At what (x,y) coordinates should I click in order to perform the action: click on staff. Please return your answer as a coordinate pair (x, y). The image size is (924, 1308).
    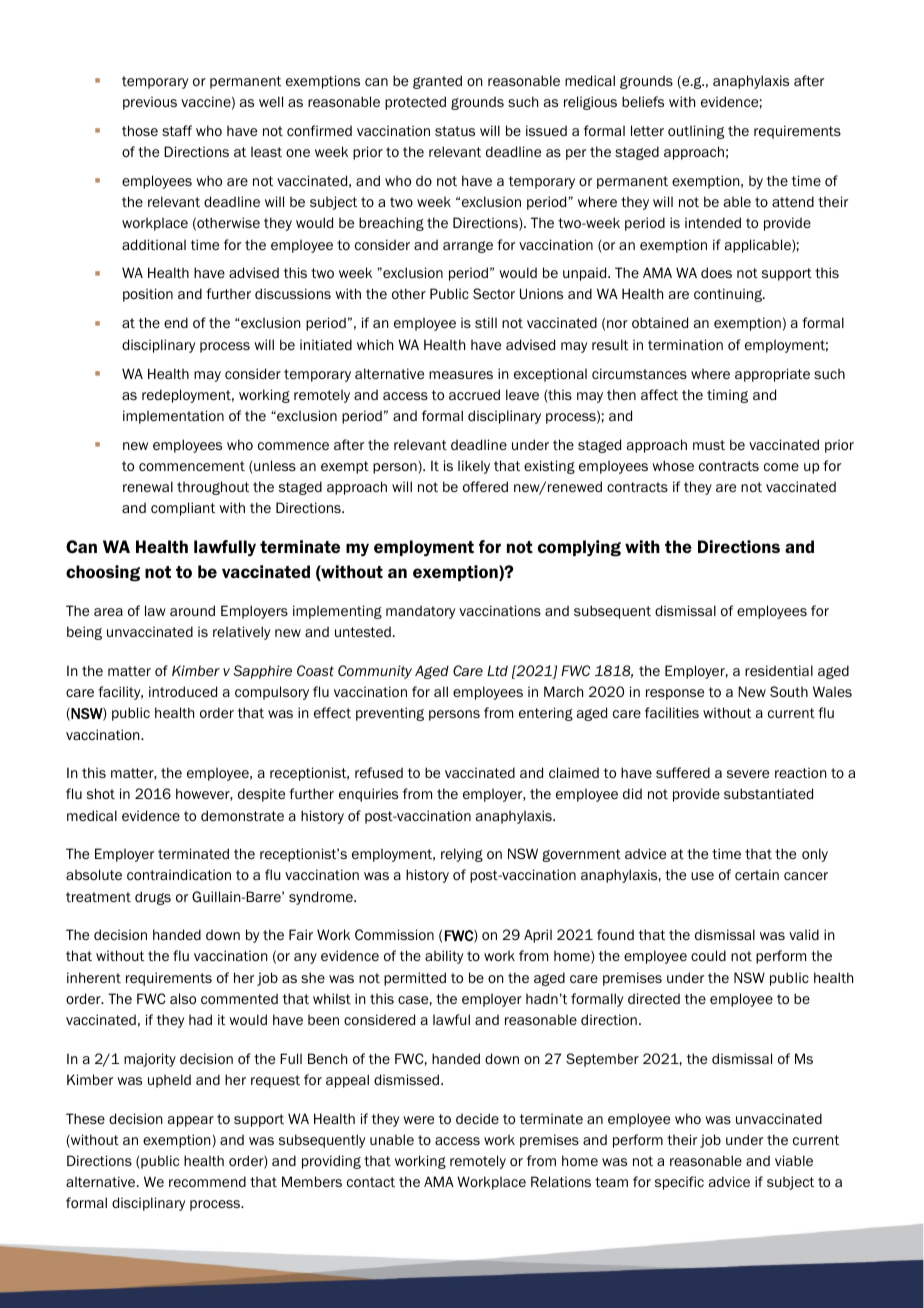
    Looking at the image, I should click on (177, 130).
